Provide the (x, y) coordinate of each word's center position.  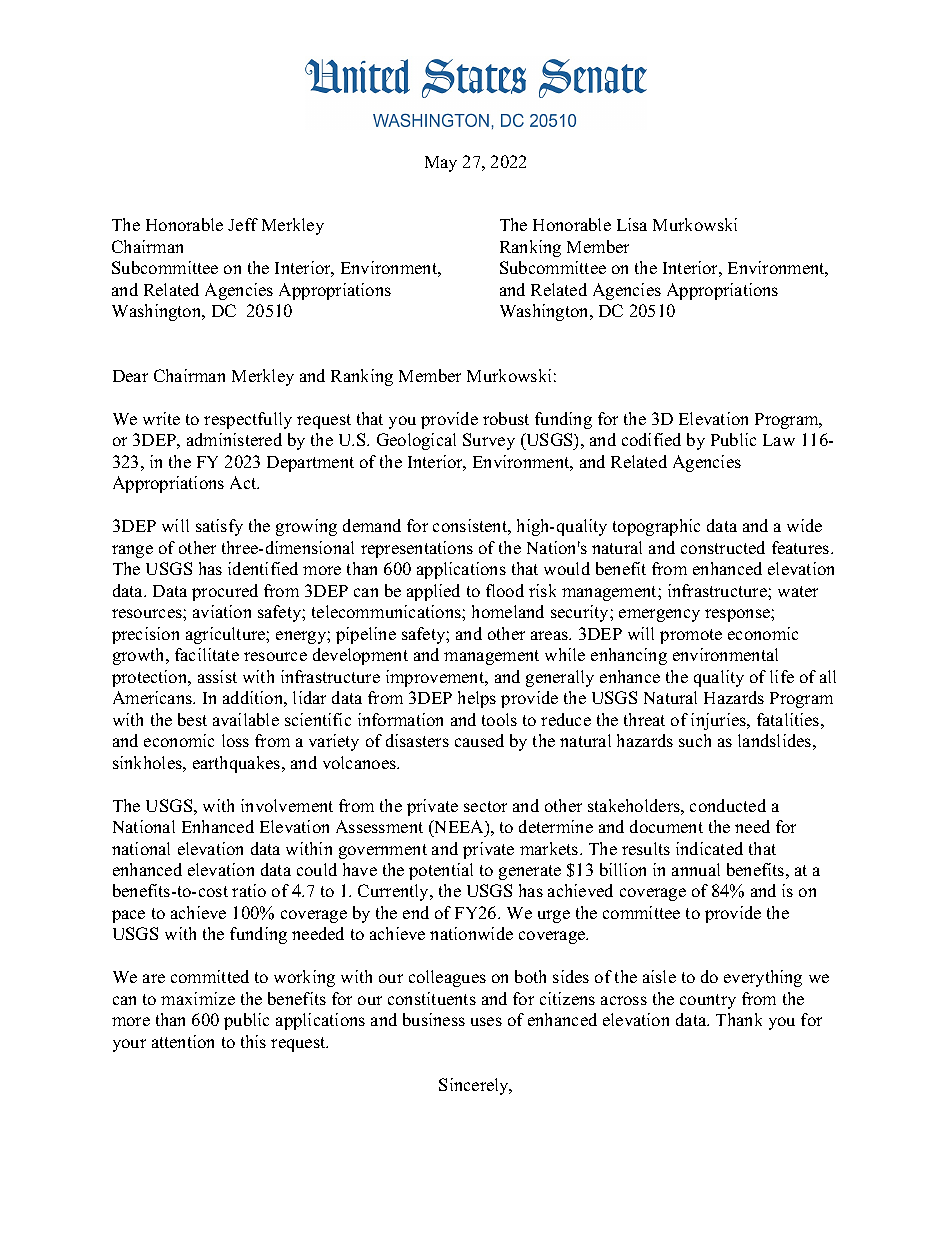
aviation (222, 611)
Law (779, 440)
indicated (709, 848)
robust (506, 418)
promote (691, 636)
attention (183, 1041)
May (441, 164)
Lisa (632, 224)
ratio (249, 890)
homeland (508, 611)
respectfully (248, 420)
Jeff (243, 224)
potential (441, 871)
